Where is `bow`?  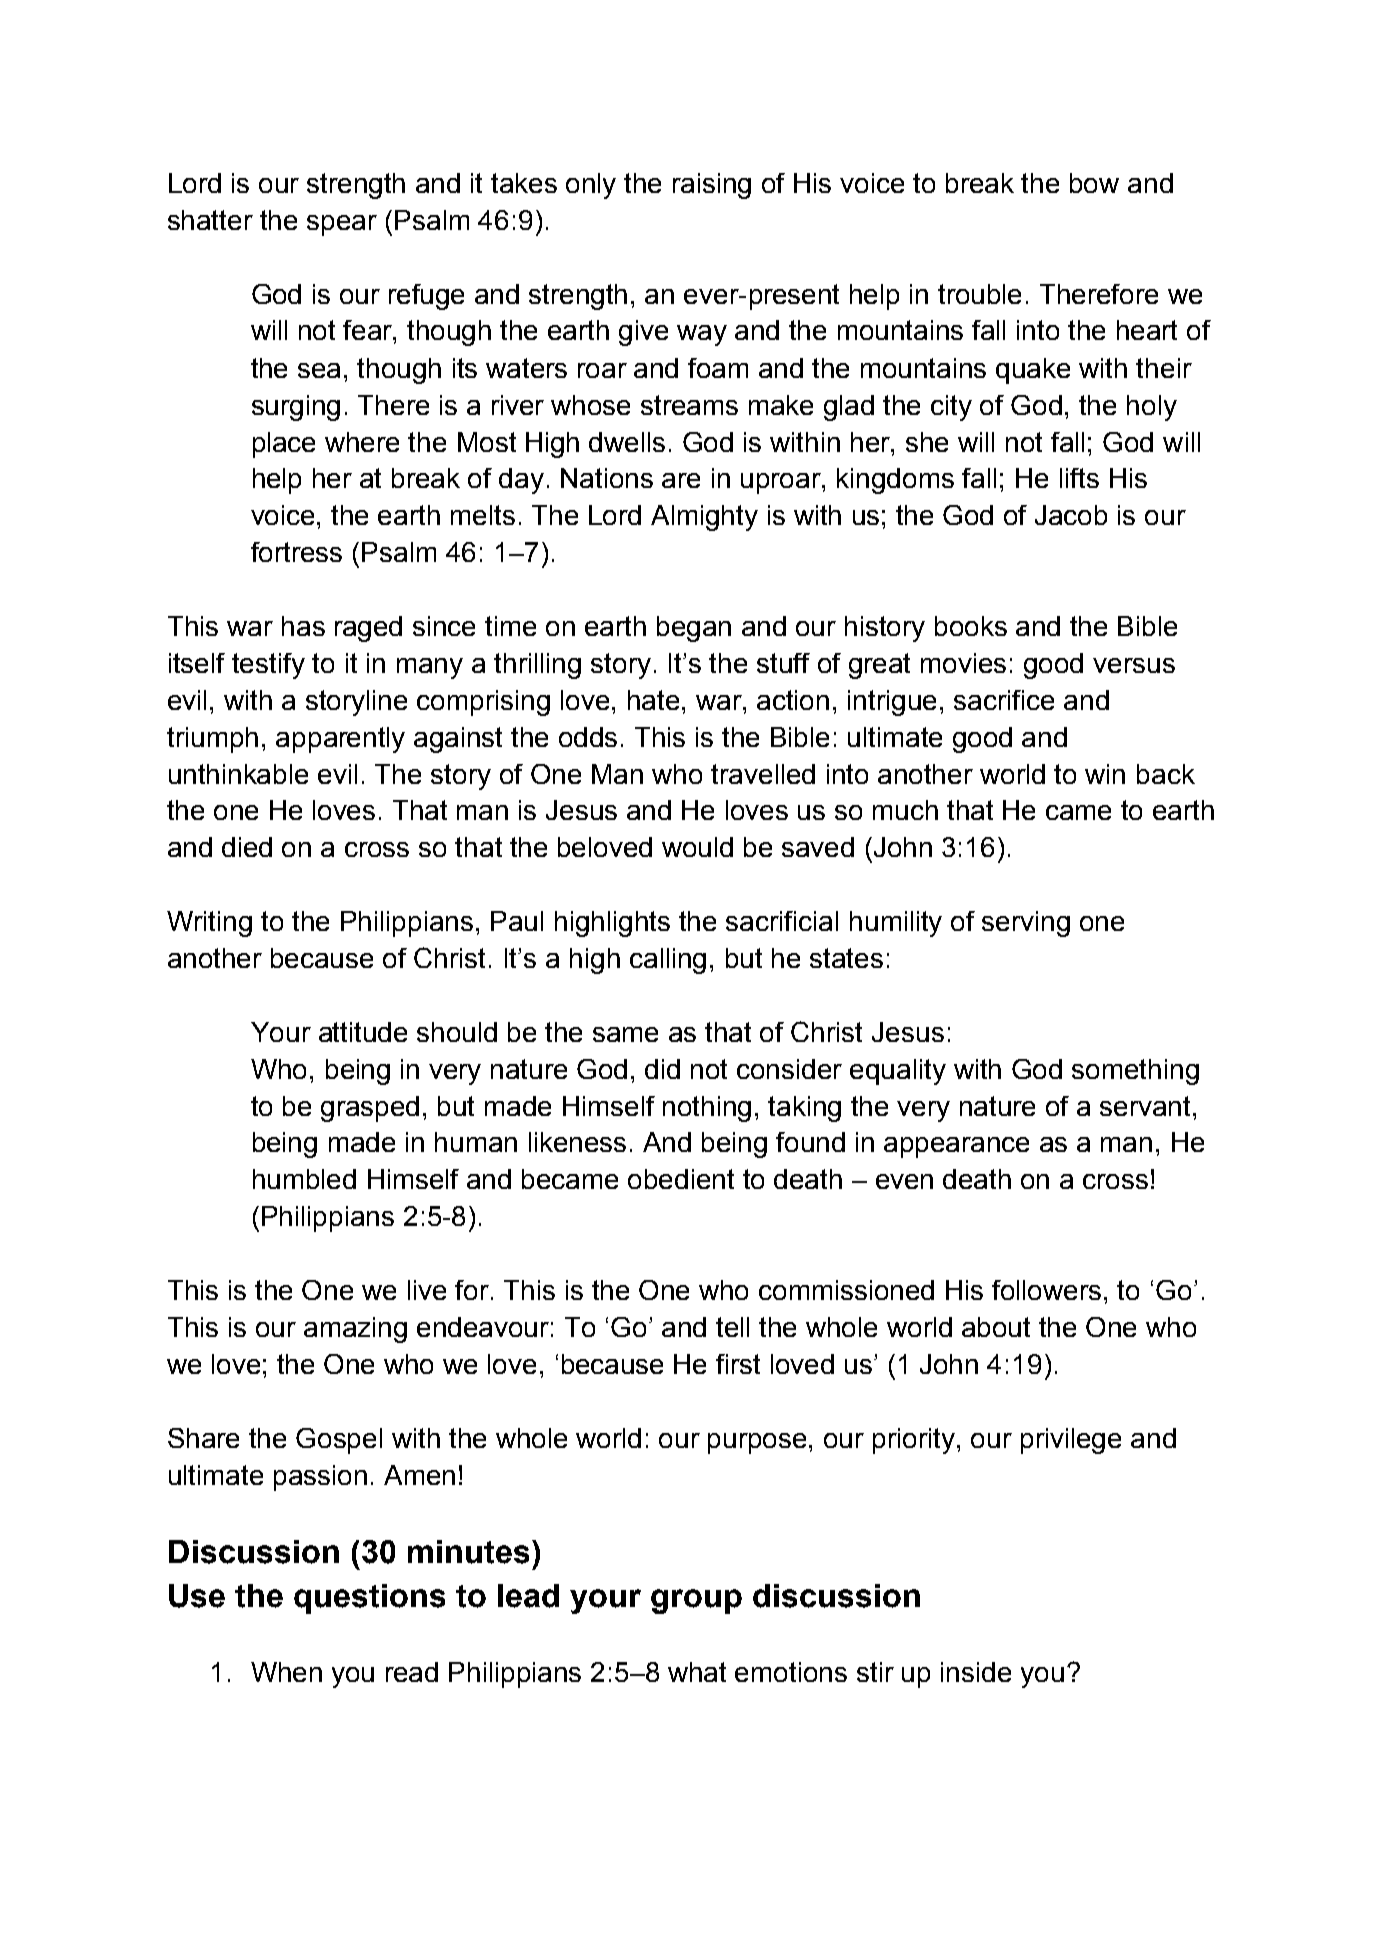
bow is located at coordinates (1094, 183).
